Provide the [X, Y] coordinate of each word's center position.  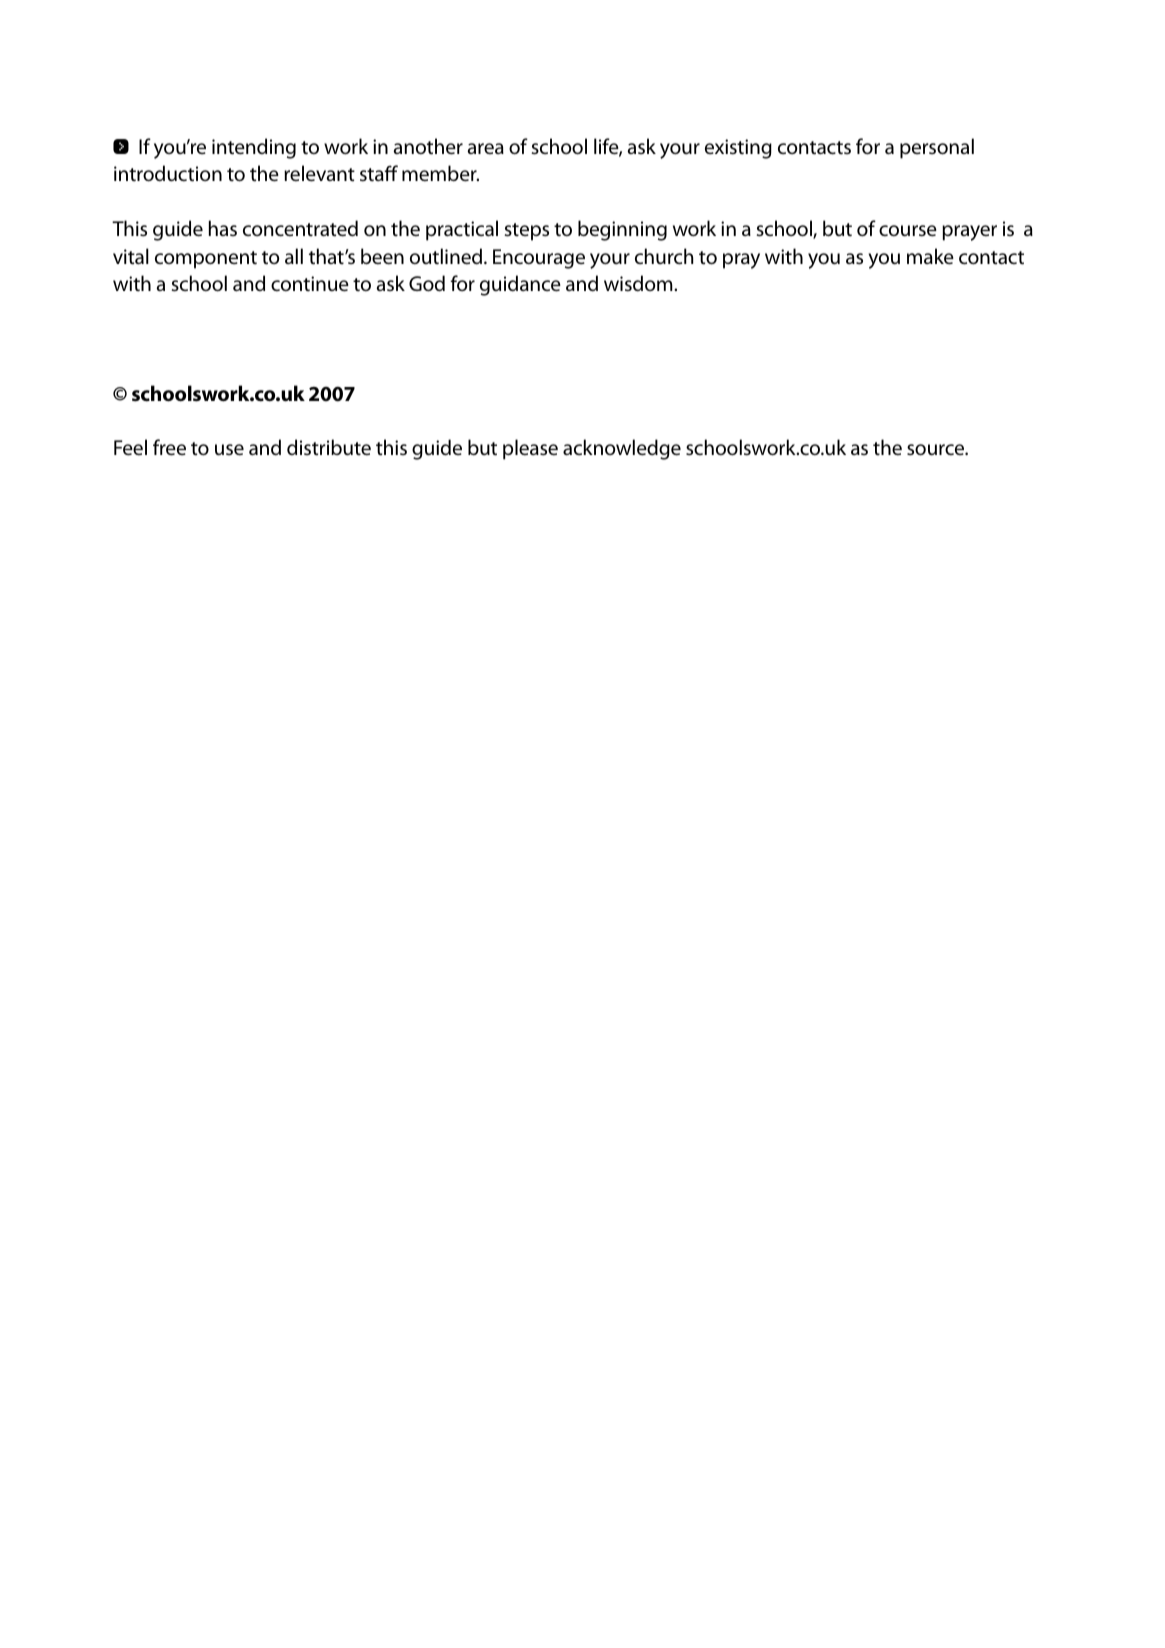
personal [937, 148]
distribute [329, 447]
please [530, 449]
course [908, 231]
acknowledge [622, 449]
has [223, 228]
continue [310, 284]
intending [254, 148]
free [169, 447]
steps [526, 232]
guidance [520, 285]
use [229, 450]
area [485, 148]
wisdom [639, 283]
